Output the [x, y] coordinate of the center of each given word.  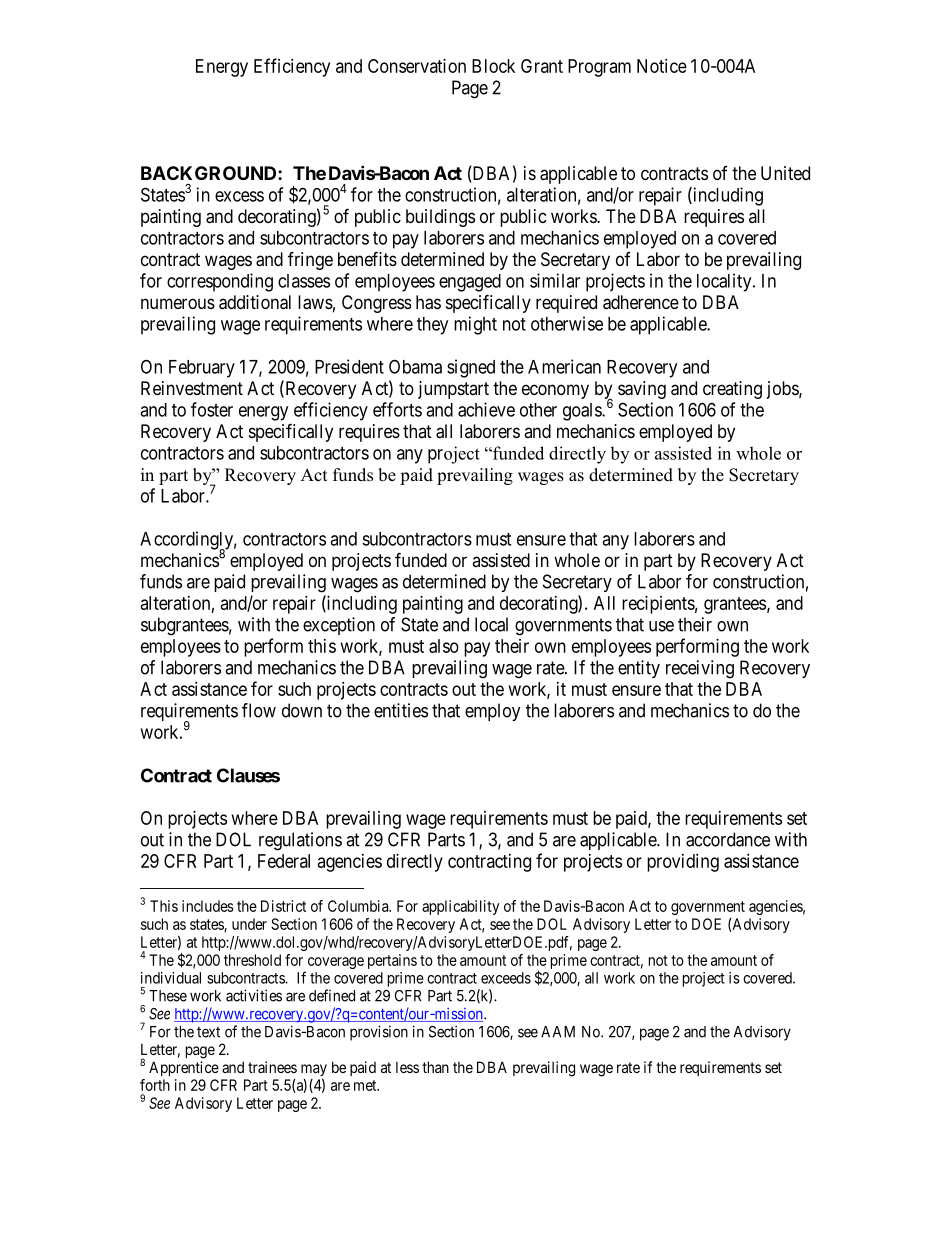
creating [732, 390]
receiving [700, 669]
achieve [486, 409]
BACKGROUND [210, 173]
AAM [558, 1032]
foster [212, 409]
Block [493, 66]
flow [259, 710]
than [435, 1067]
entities [401, 710]
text [208, 1032]
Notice [662, 66]
